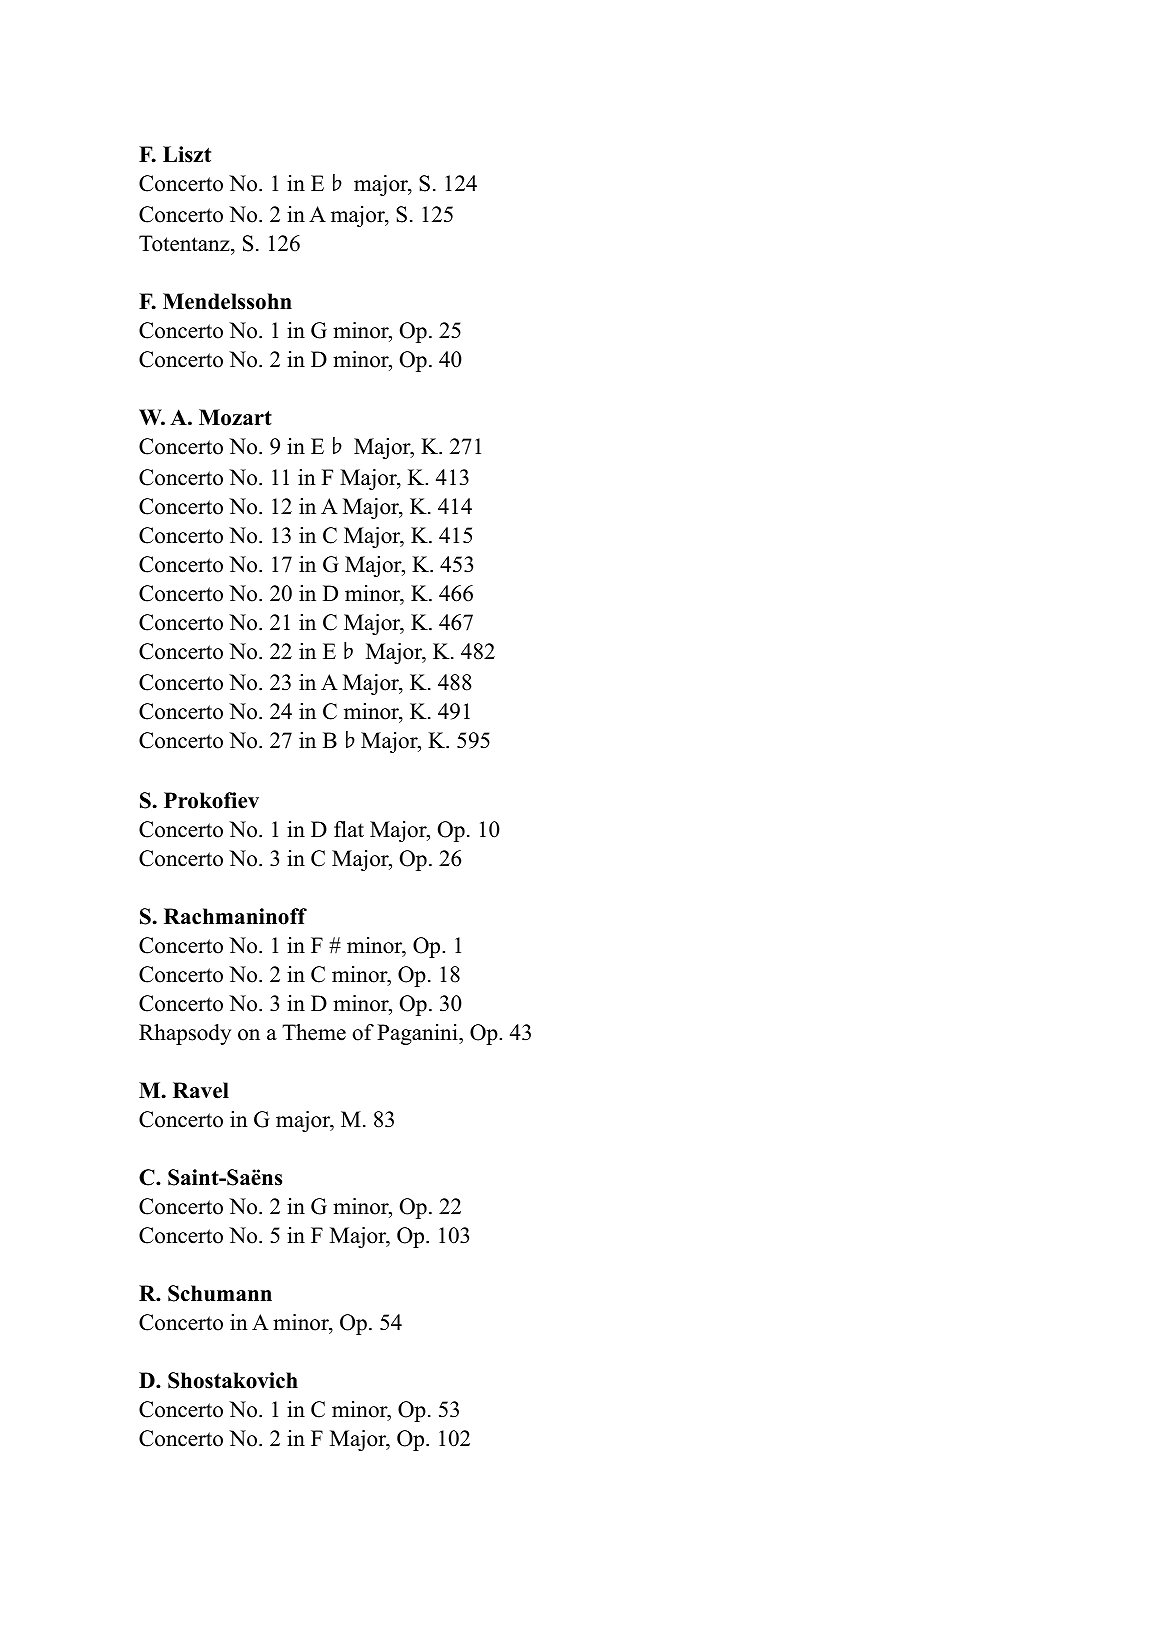 This screenshot has height=1626, width=1149. Describe the element at coordinates (220, 1293) in the screenshot. I see `Schumann` at that location.
